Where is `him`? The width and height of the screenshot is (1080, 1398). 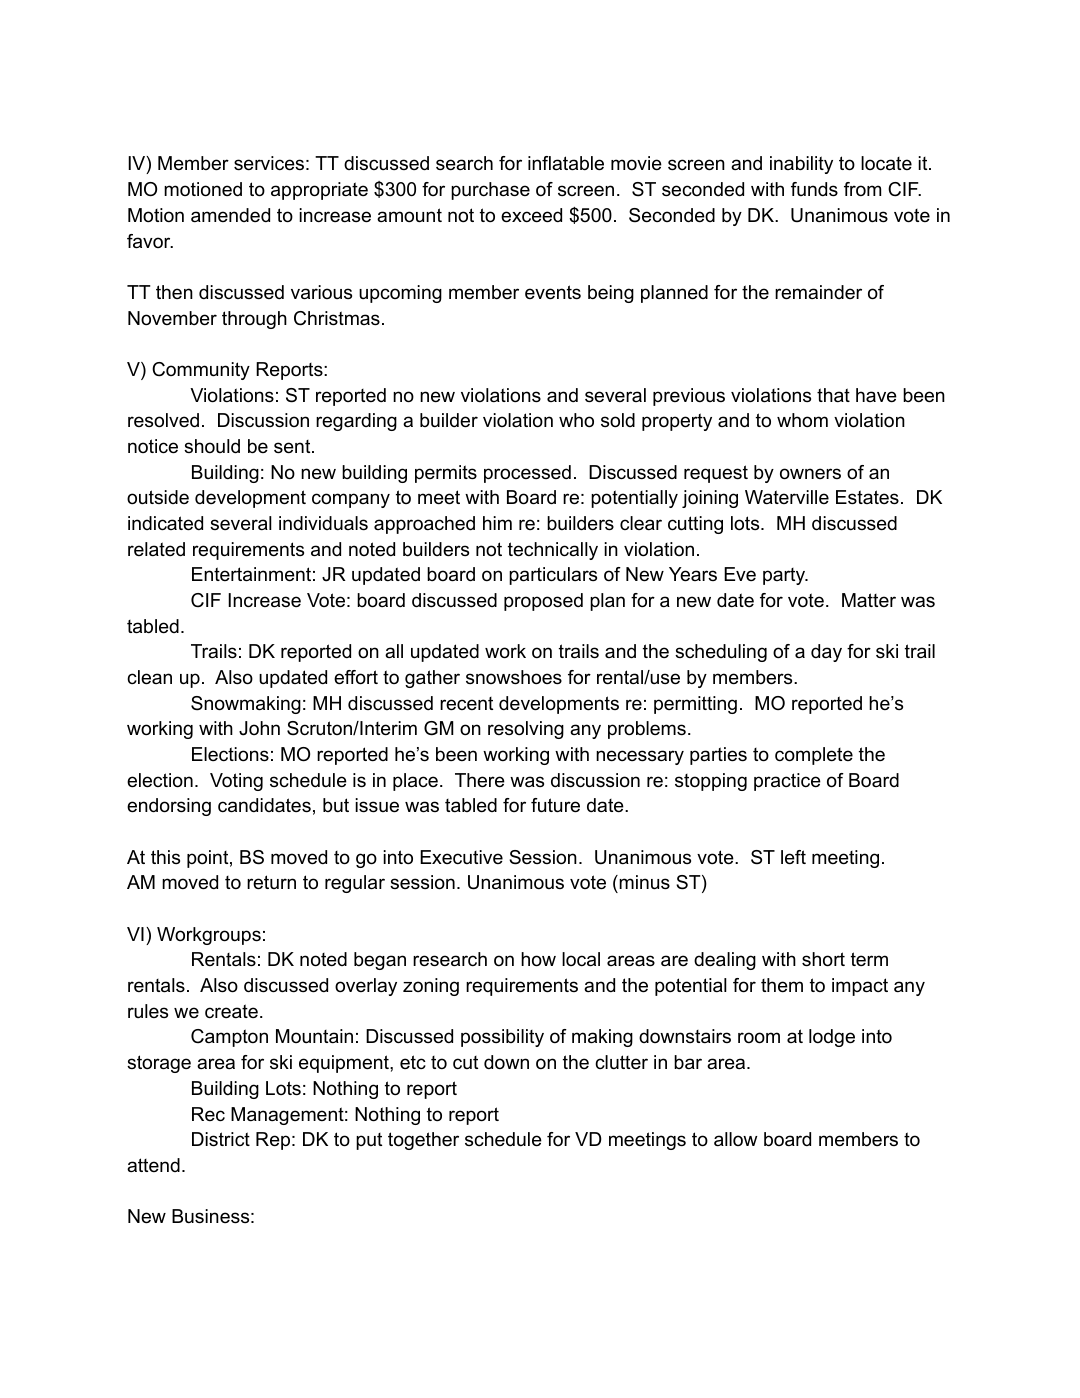 him is located at coordinates (497, 523).
